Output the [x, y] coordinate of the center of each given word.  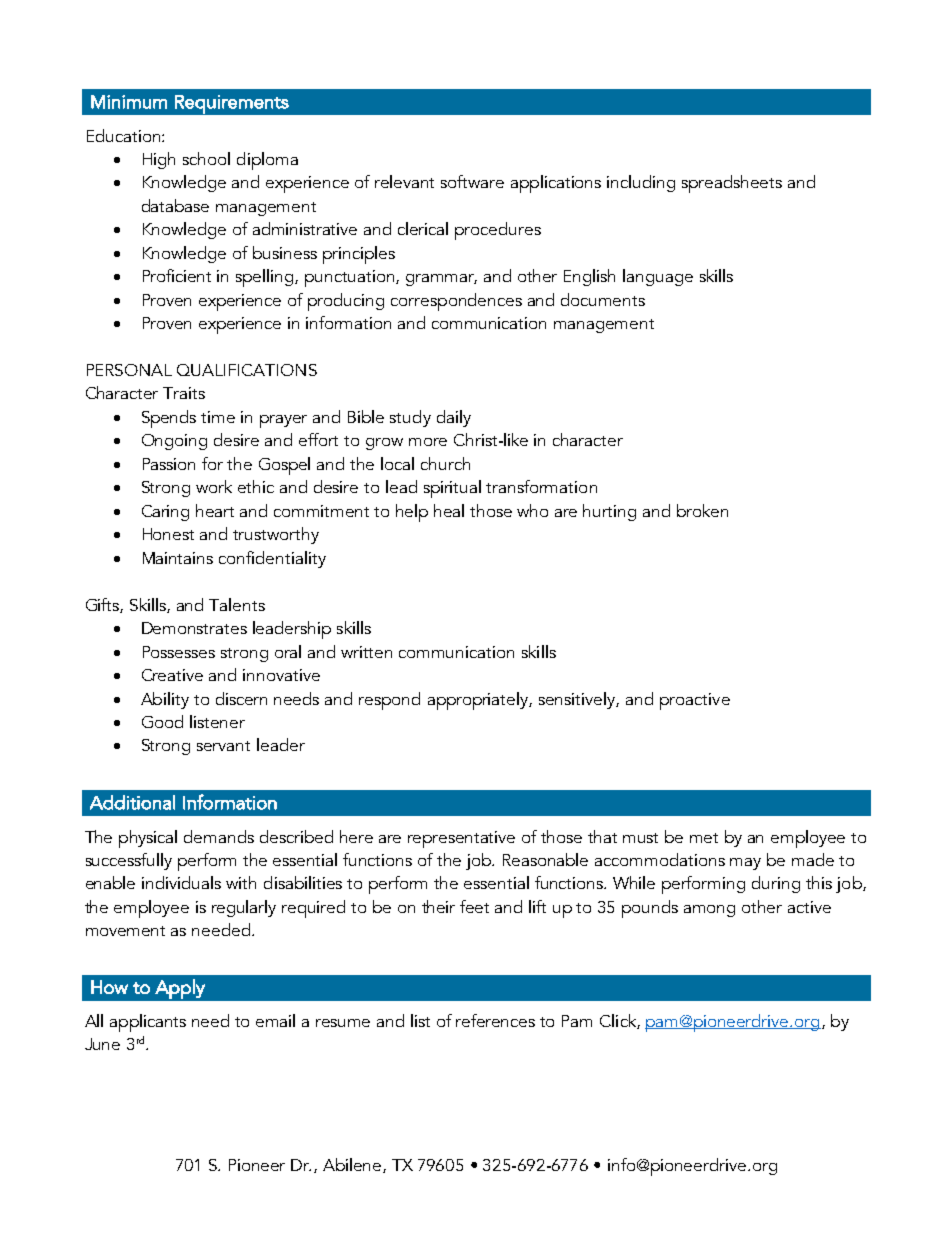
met [704, 838]
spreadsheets [732, 184]
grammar [441, 280]
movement [125, 931]
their [438, 906]
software [472, 181]
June [102, 1044]
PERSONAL [129, 370]
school [206, 158]
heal [449, 510]
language [658, 277]
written [366, 652]
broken [702, 510]
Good [162, 721]
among [709, 911]
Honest [168, 534]
